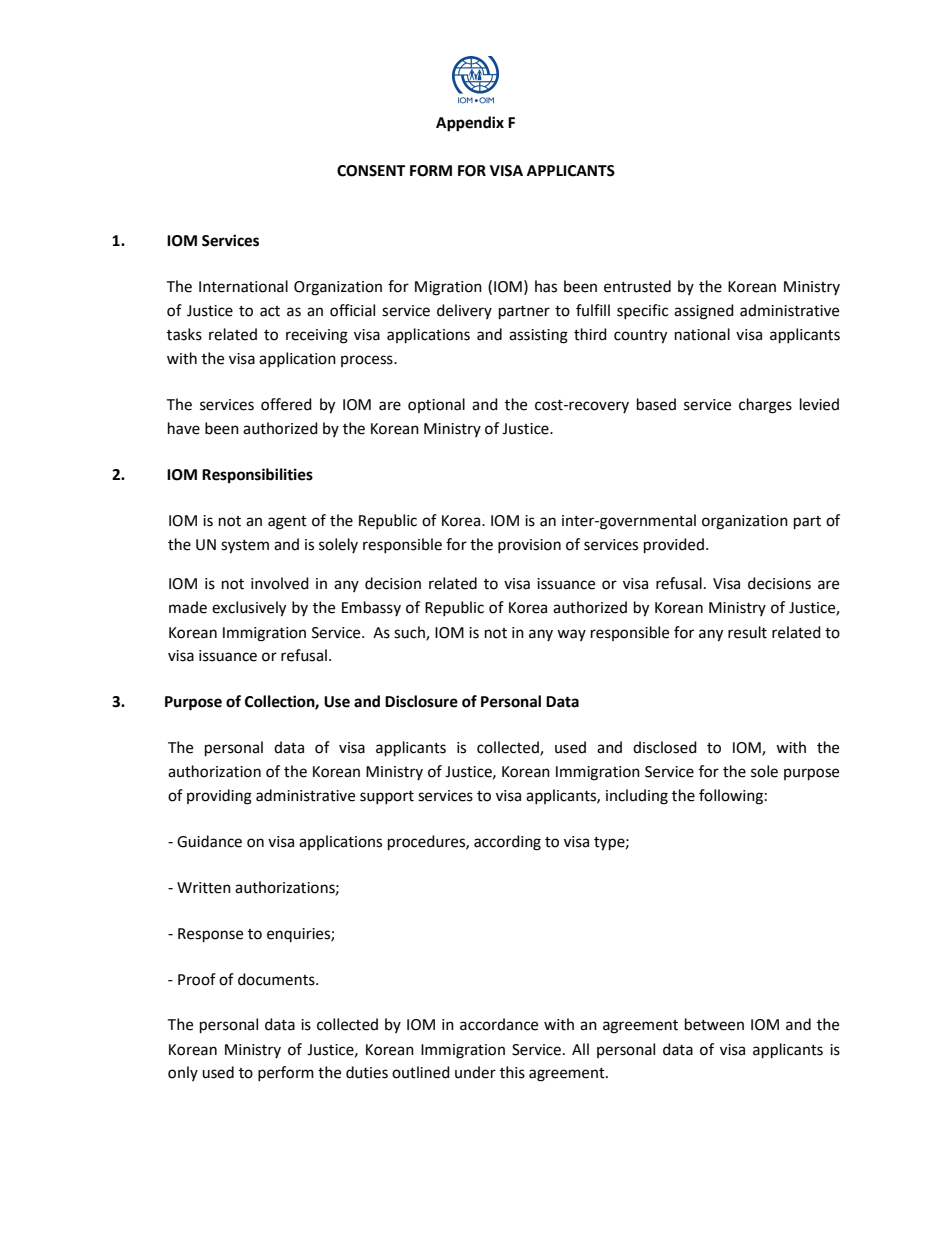 The width and height of the screenshot is (952, 1233). What do you see at coordinates (637, 286) in the screenshot?
I see `entrusted` at bounding box center [637, 286].
